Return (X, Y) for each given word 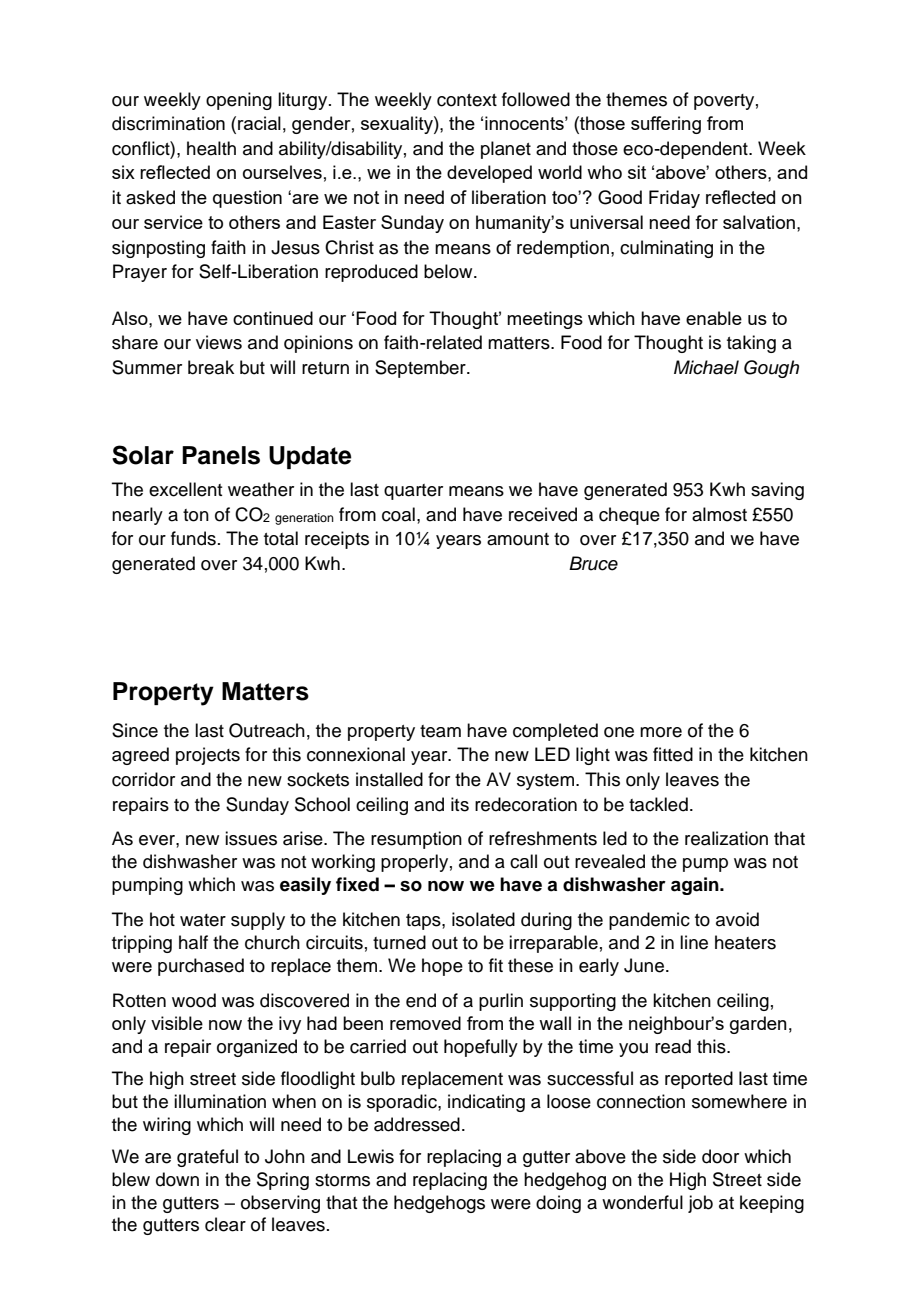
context (467, 100)
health (211, 148)
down (177, 1179)
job (700, 1204)
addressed (417, 1124)
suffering (666, 125)
